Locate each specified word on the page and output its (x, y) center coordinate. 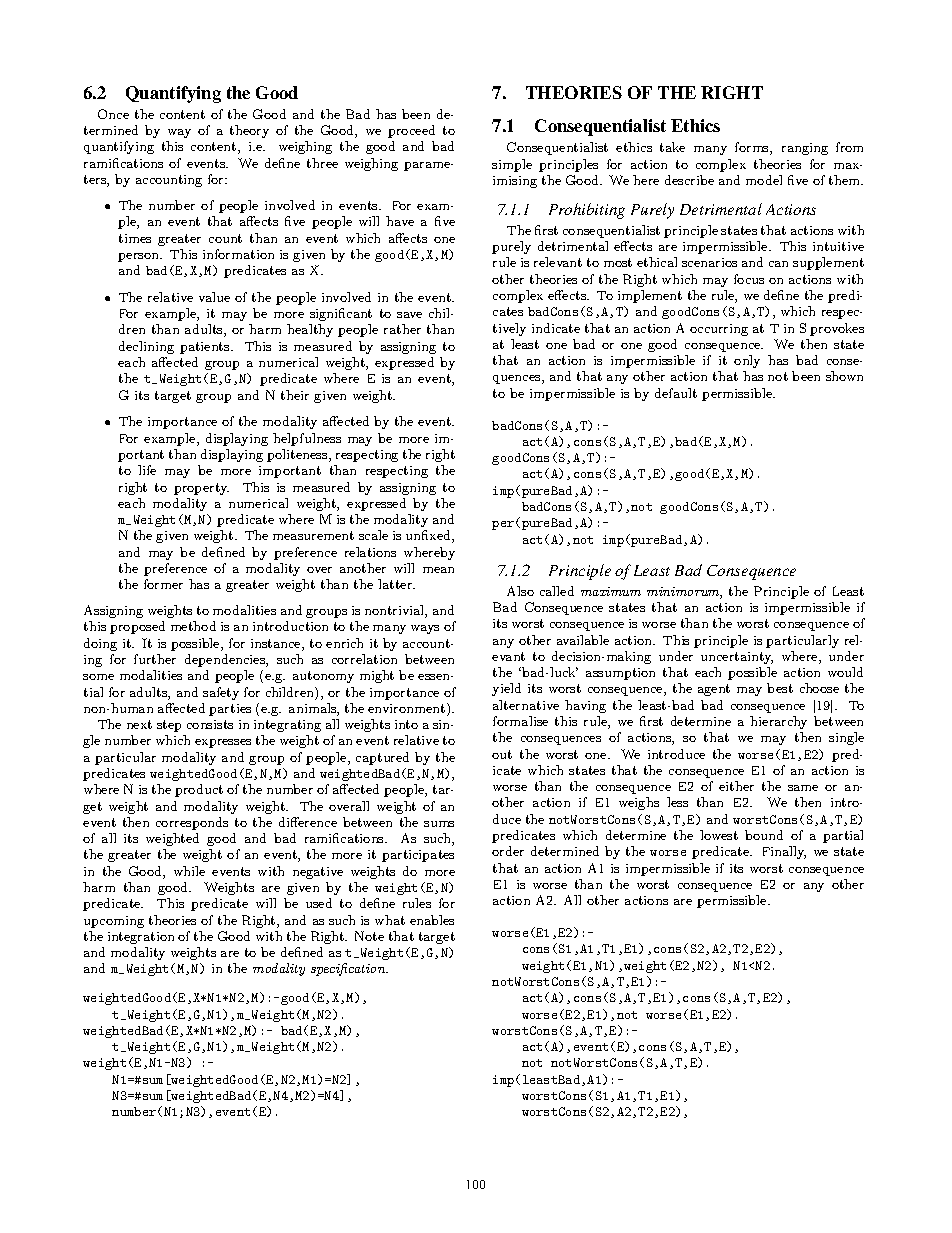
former (163, 584)
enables (432, 920)
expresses (223, 743)
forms (753, 148)
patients (206, 348)
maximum (611, 591)
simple (512, 165)
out (502, 754)
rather (402, 329)
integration (141, 938)
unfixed (429, 536)
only (747, 361)
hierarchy (778, 722)
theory (249, 131)
